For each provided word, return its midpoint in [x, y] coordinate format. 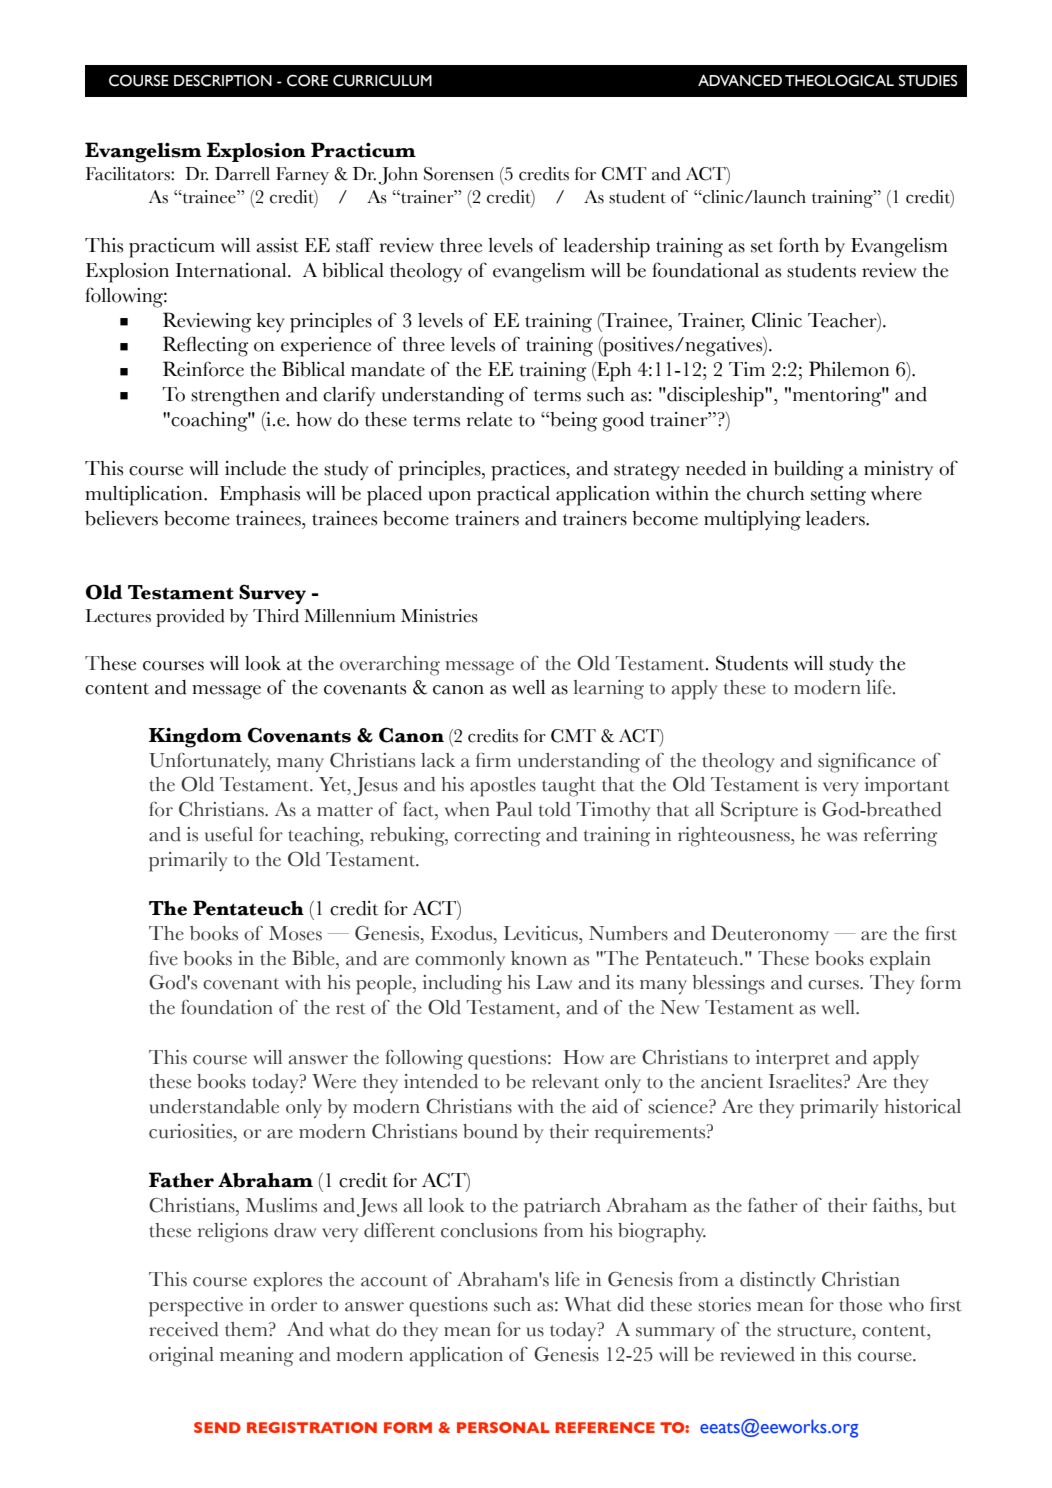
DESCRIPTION [223, 81]
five [163, 958]
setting [838, 496]
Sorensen [459, 174]
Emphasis [260, 496]
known [539, 958]
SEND [217, 1427]
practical [513, 496]
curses [834, 985]
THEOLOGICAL [839, 81]
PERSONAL [503, 1427]
